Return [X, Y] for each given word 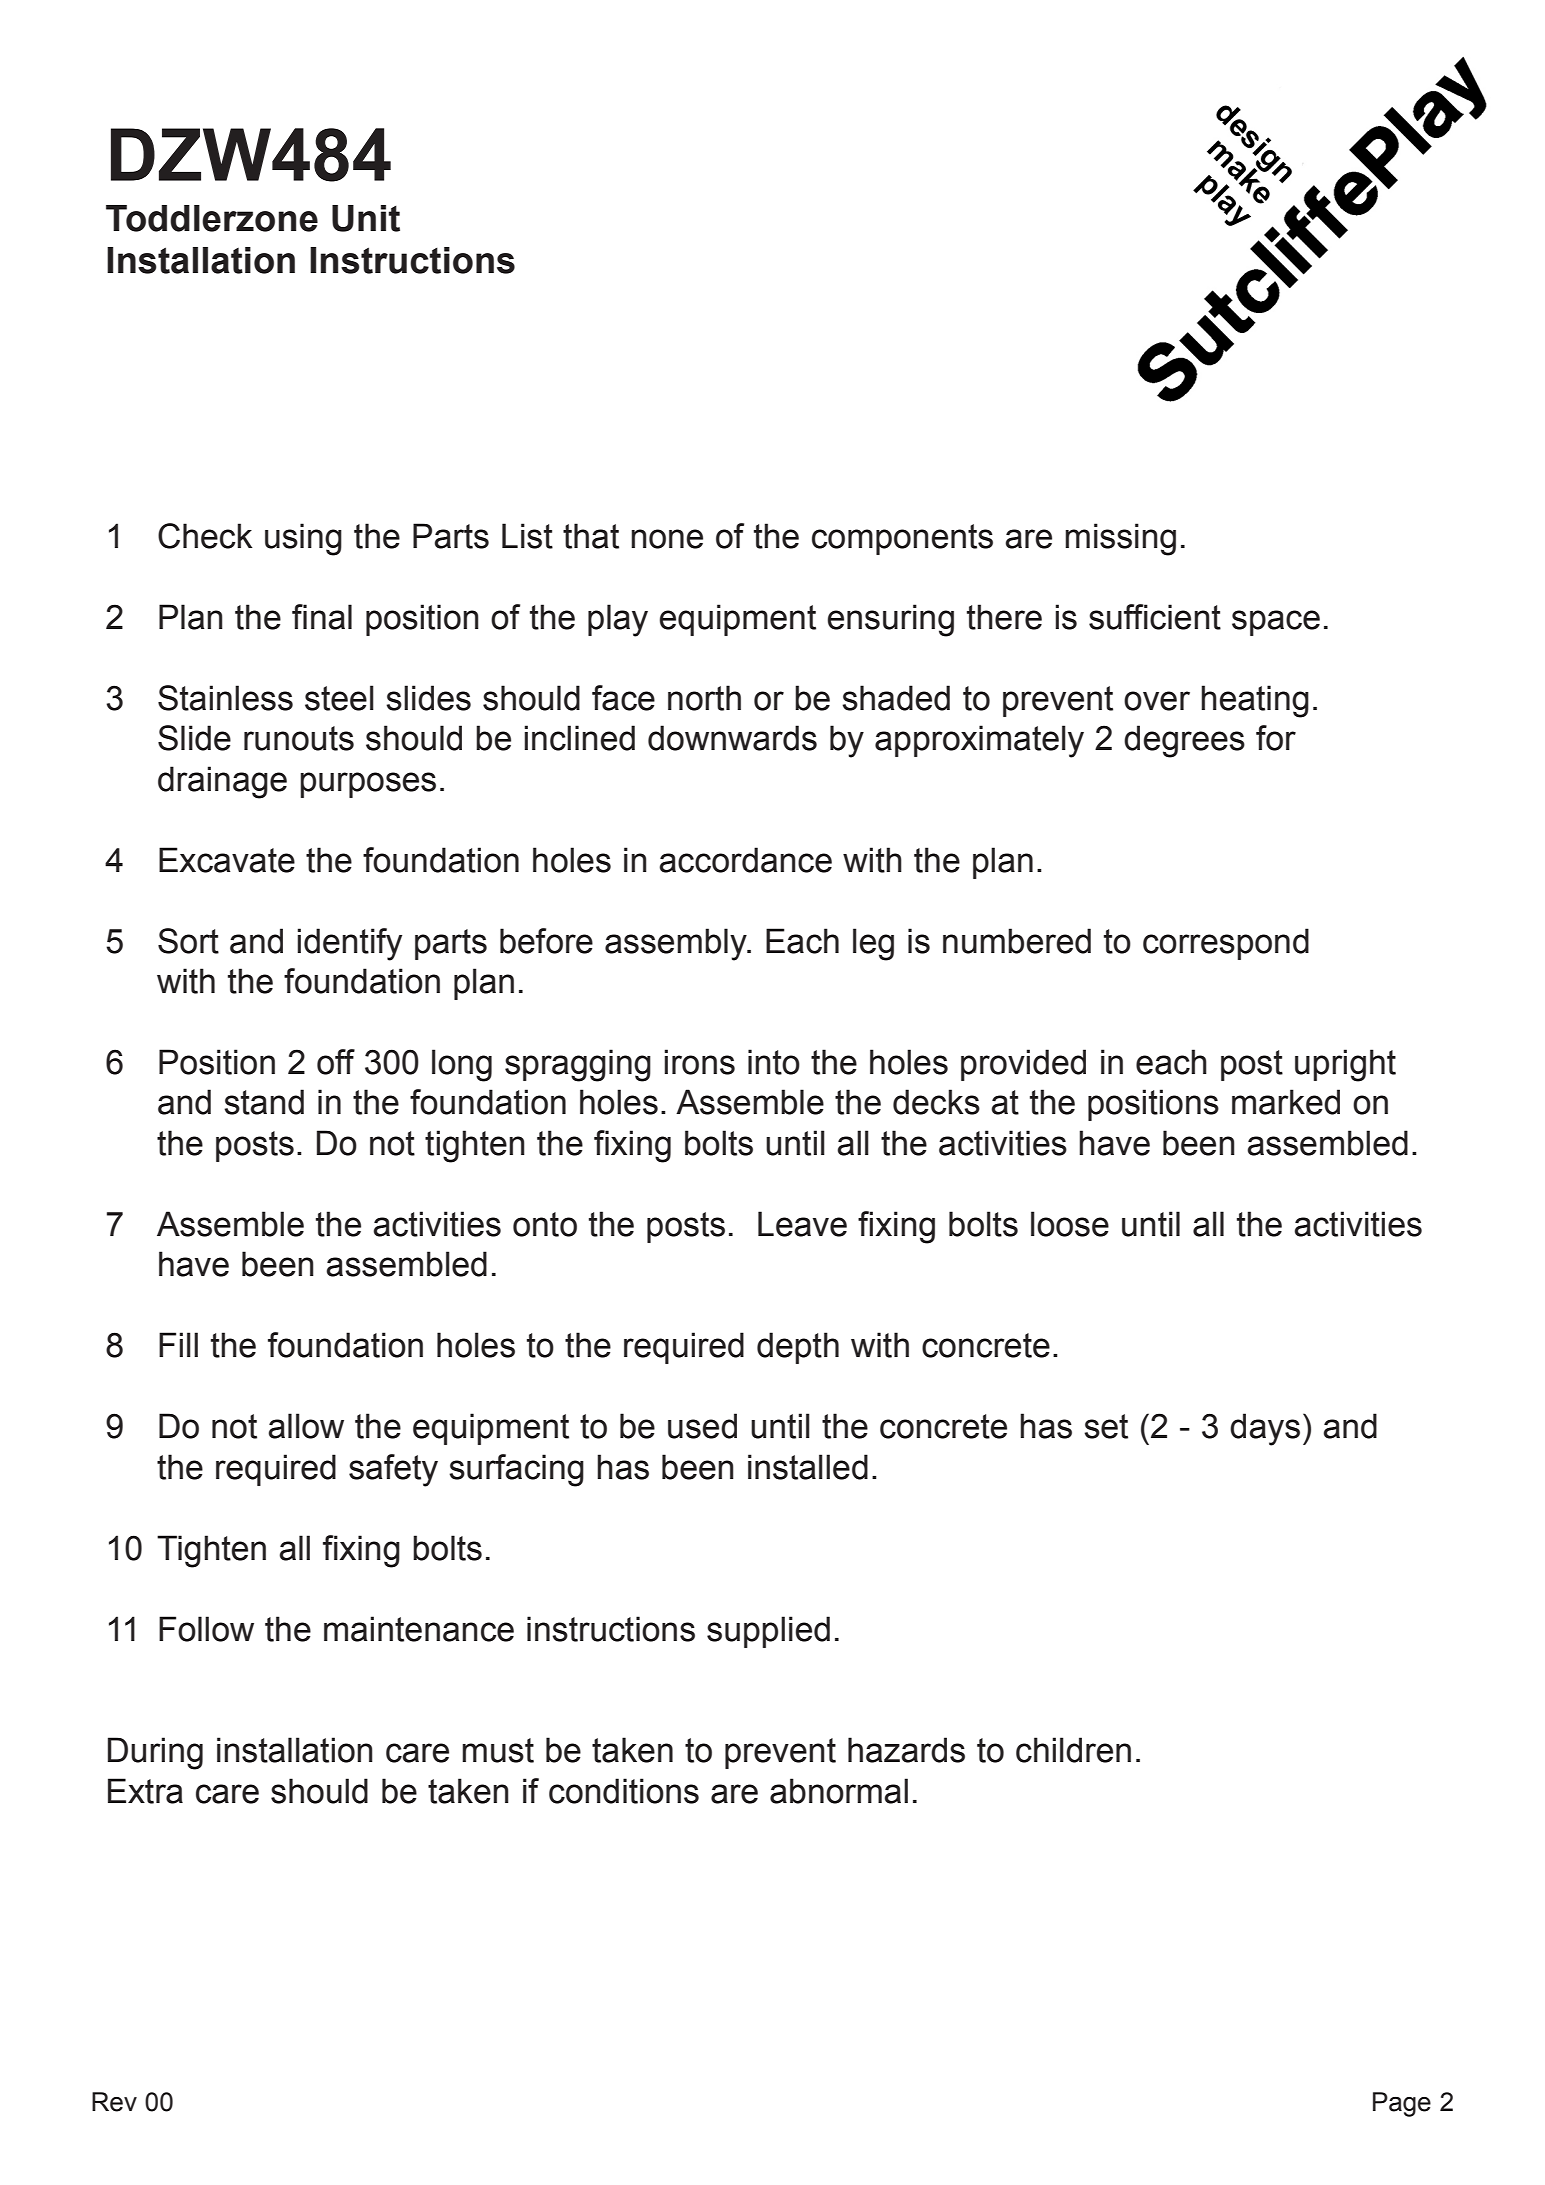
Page [1402, 2104]
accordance [745, 860]
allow [306, 1426]
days [1265, 1429]
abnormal [839, 1791]
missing [1120, 539]
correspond [1226, 944]
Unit [366, 218]
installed [808, 1467]
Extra [145, 1791]
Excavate [227, 860]
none [667, 539]
